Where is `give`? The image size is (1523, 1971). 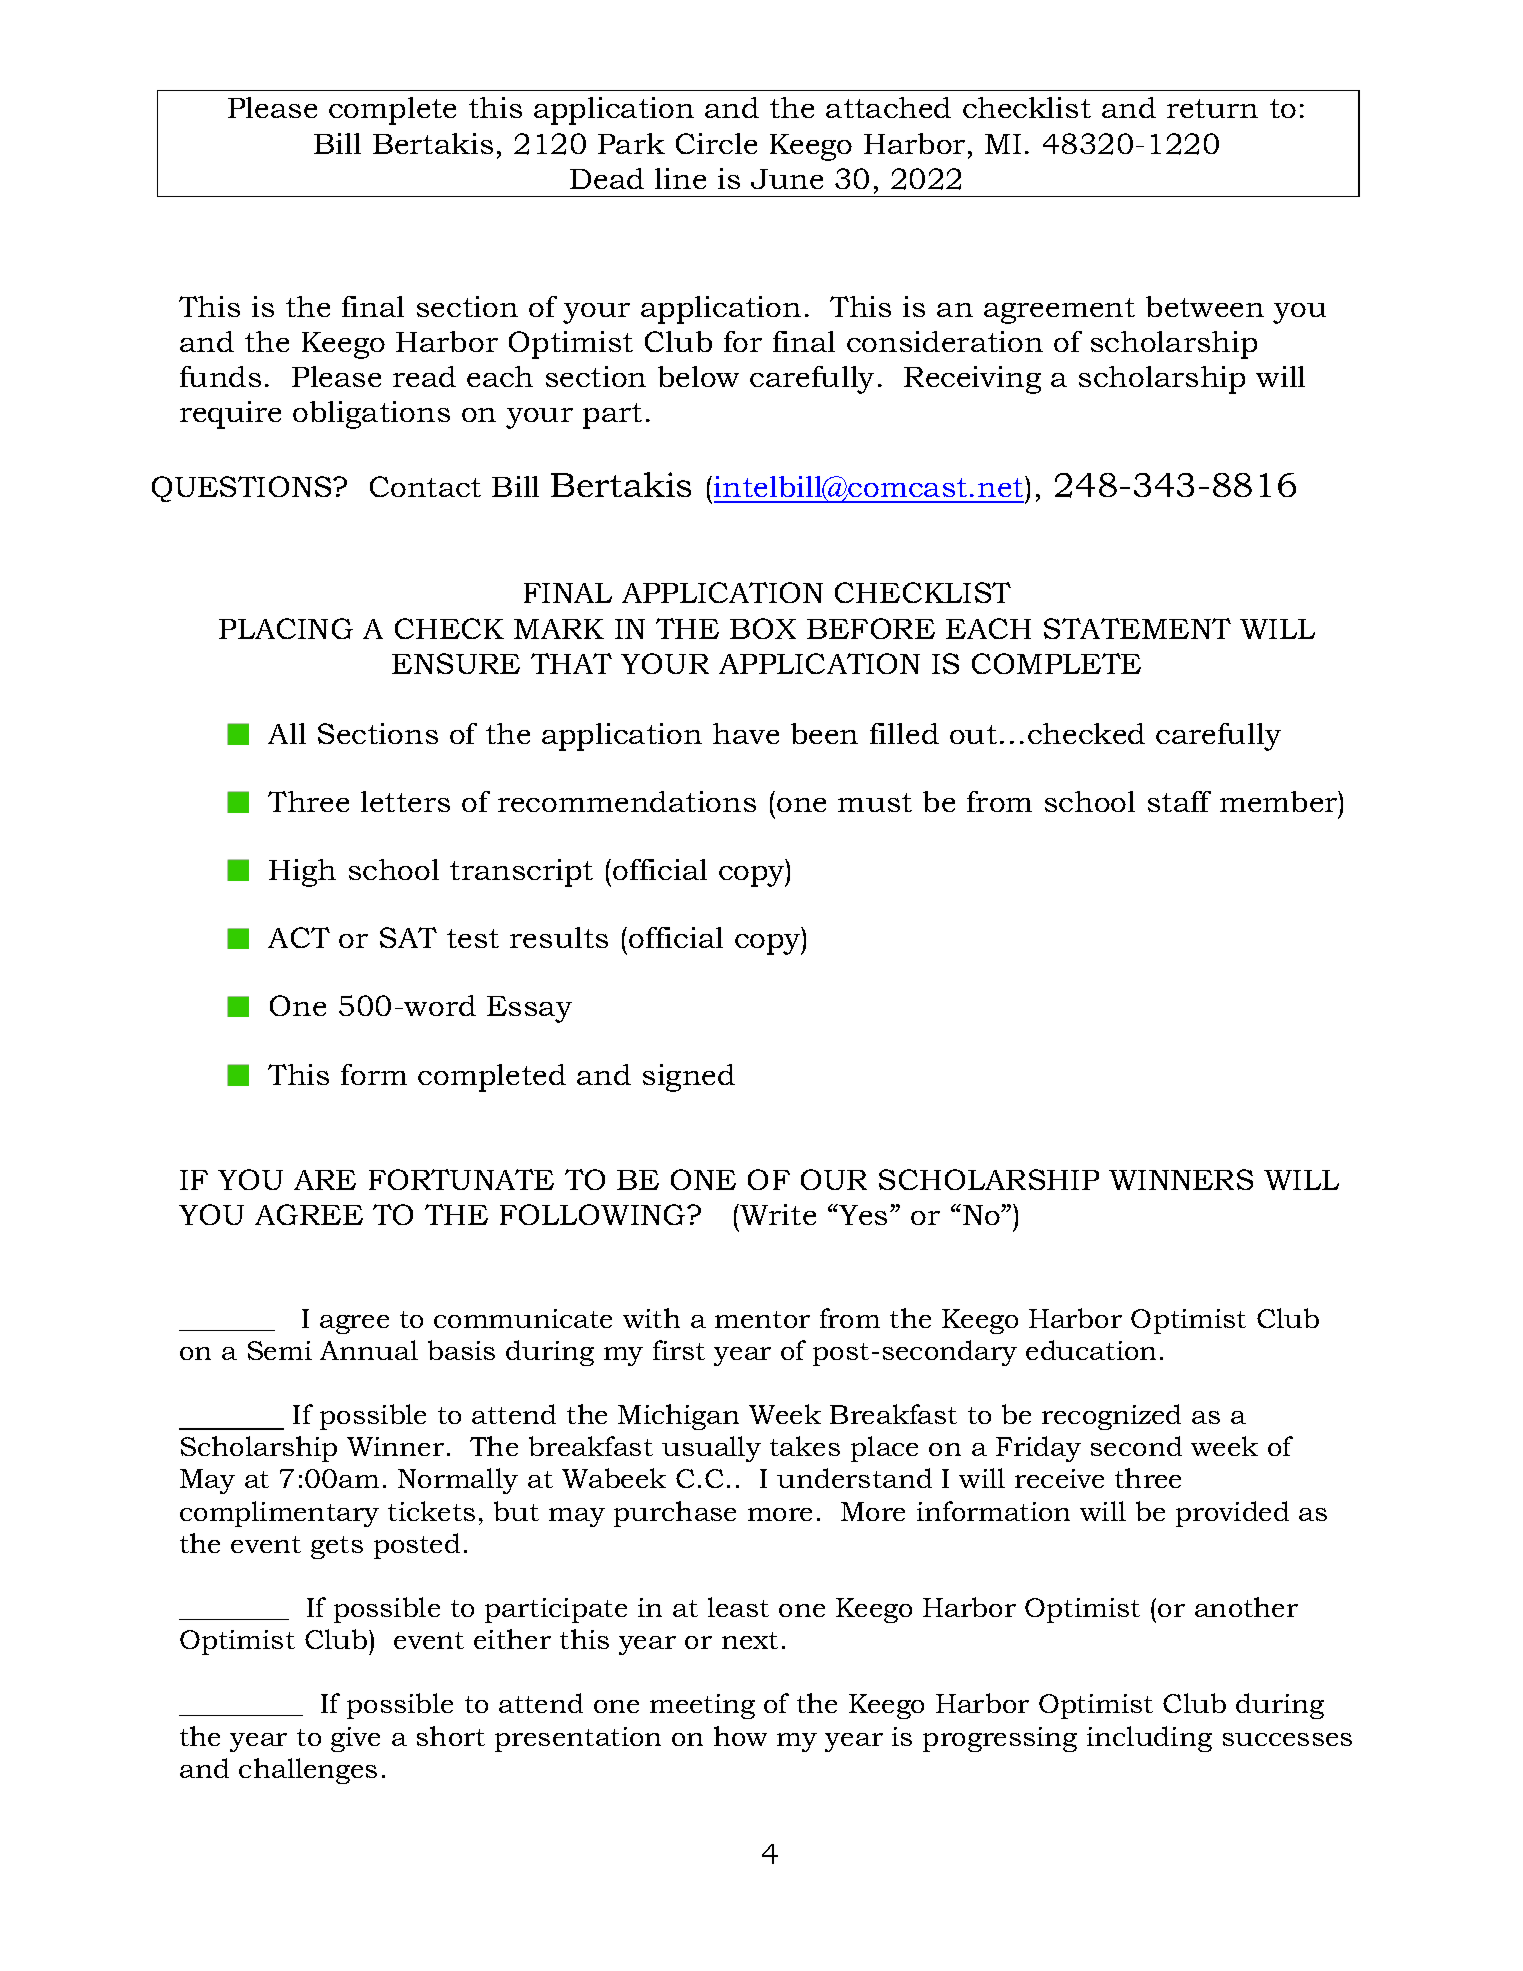
give is located at coordinates (355, 1739).
